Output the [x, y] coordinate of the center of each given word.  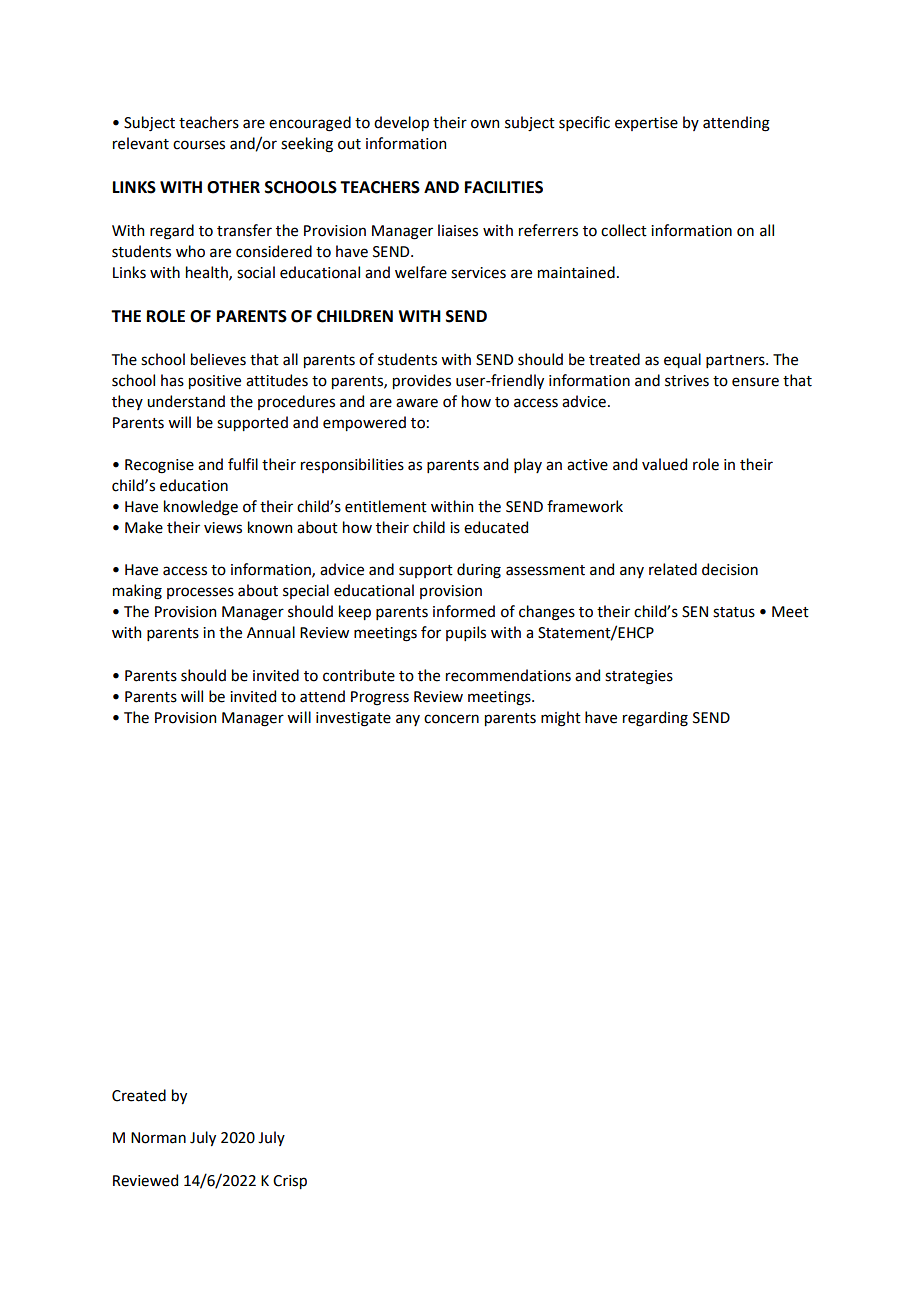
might [561, 719]
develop [401, 123]
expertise [646, 124]
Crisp [290, 1182]
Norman [158, 1138]
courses [199, 145]
